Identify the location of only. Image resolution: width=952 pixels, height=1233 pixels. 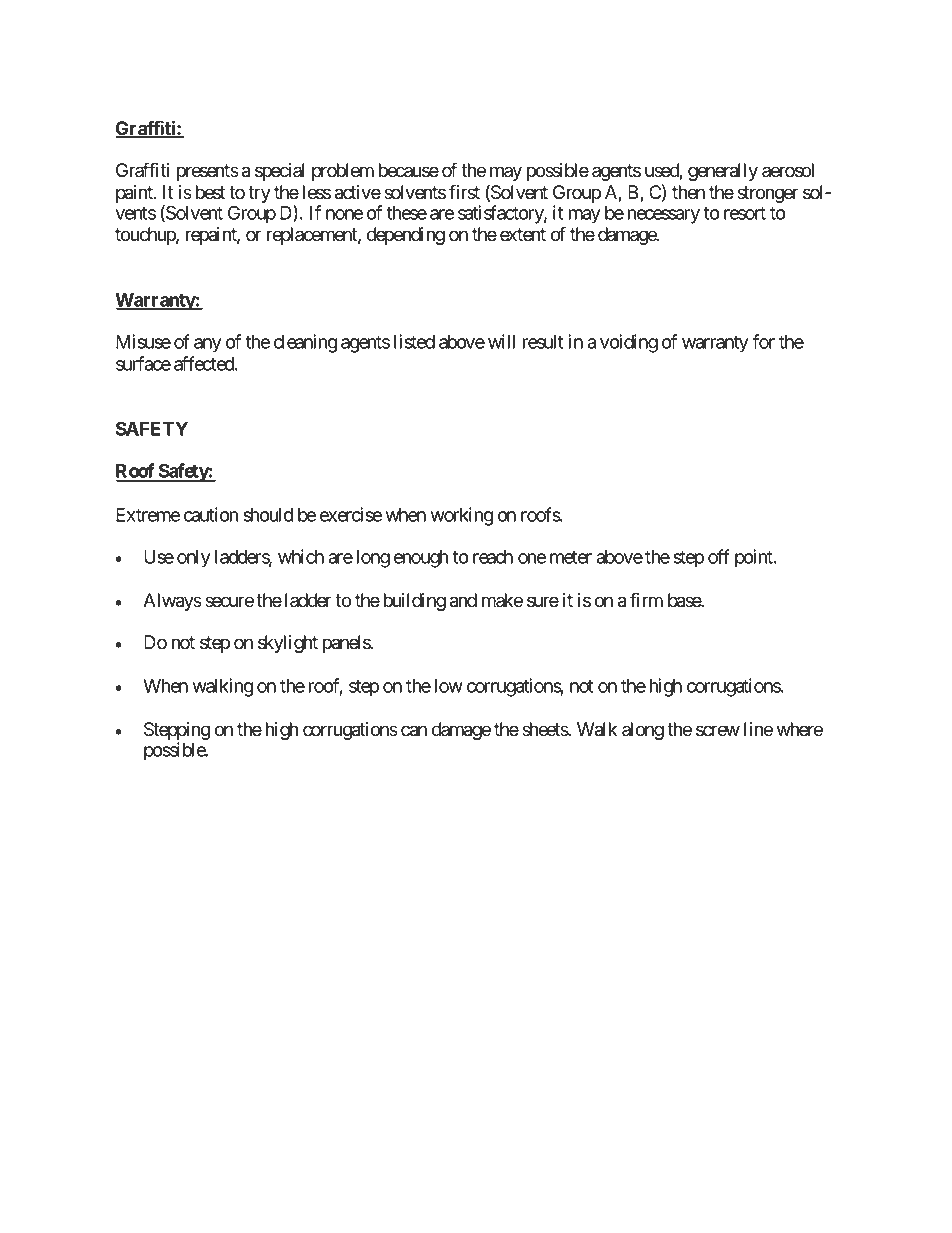
(194, 559).
